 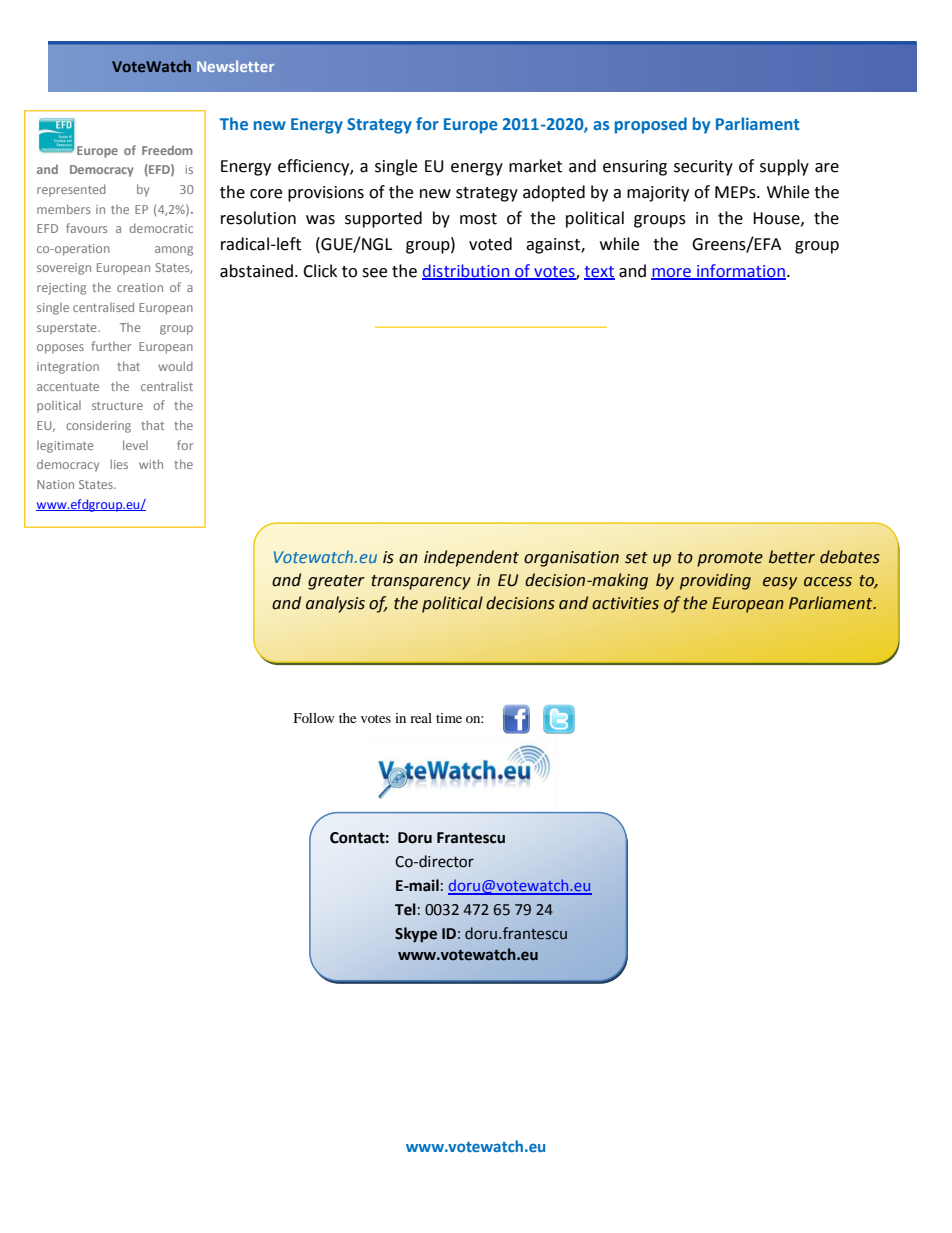 I want to click on distribution, so click(x=467, y=271).
